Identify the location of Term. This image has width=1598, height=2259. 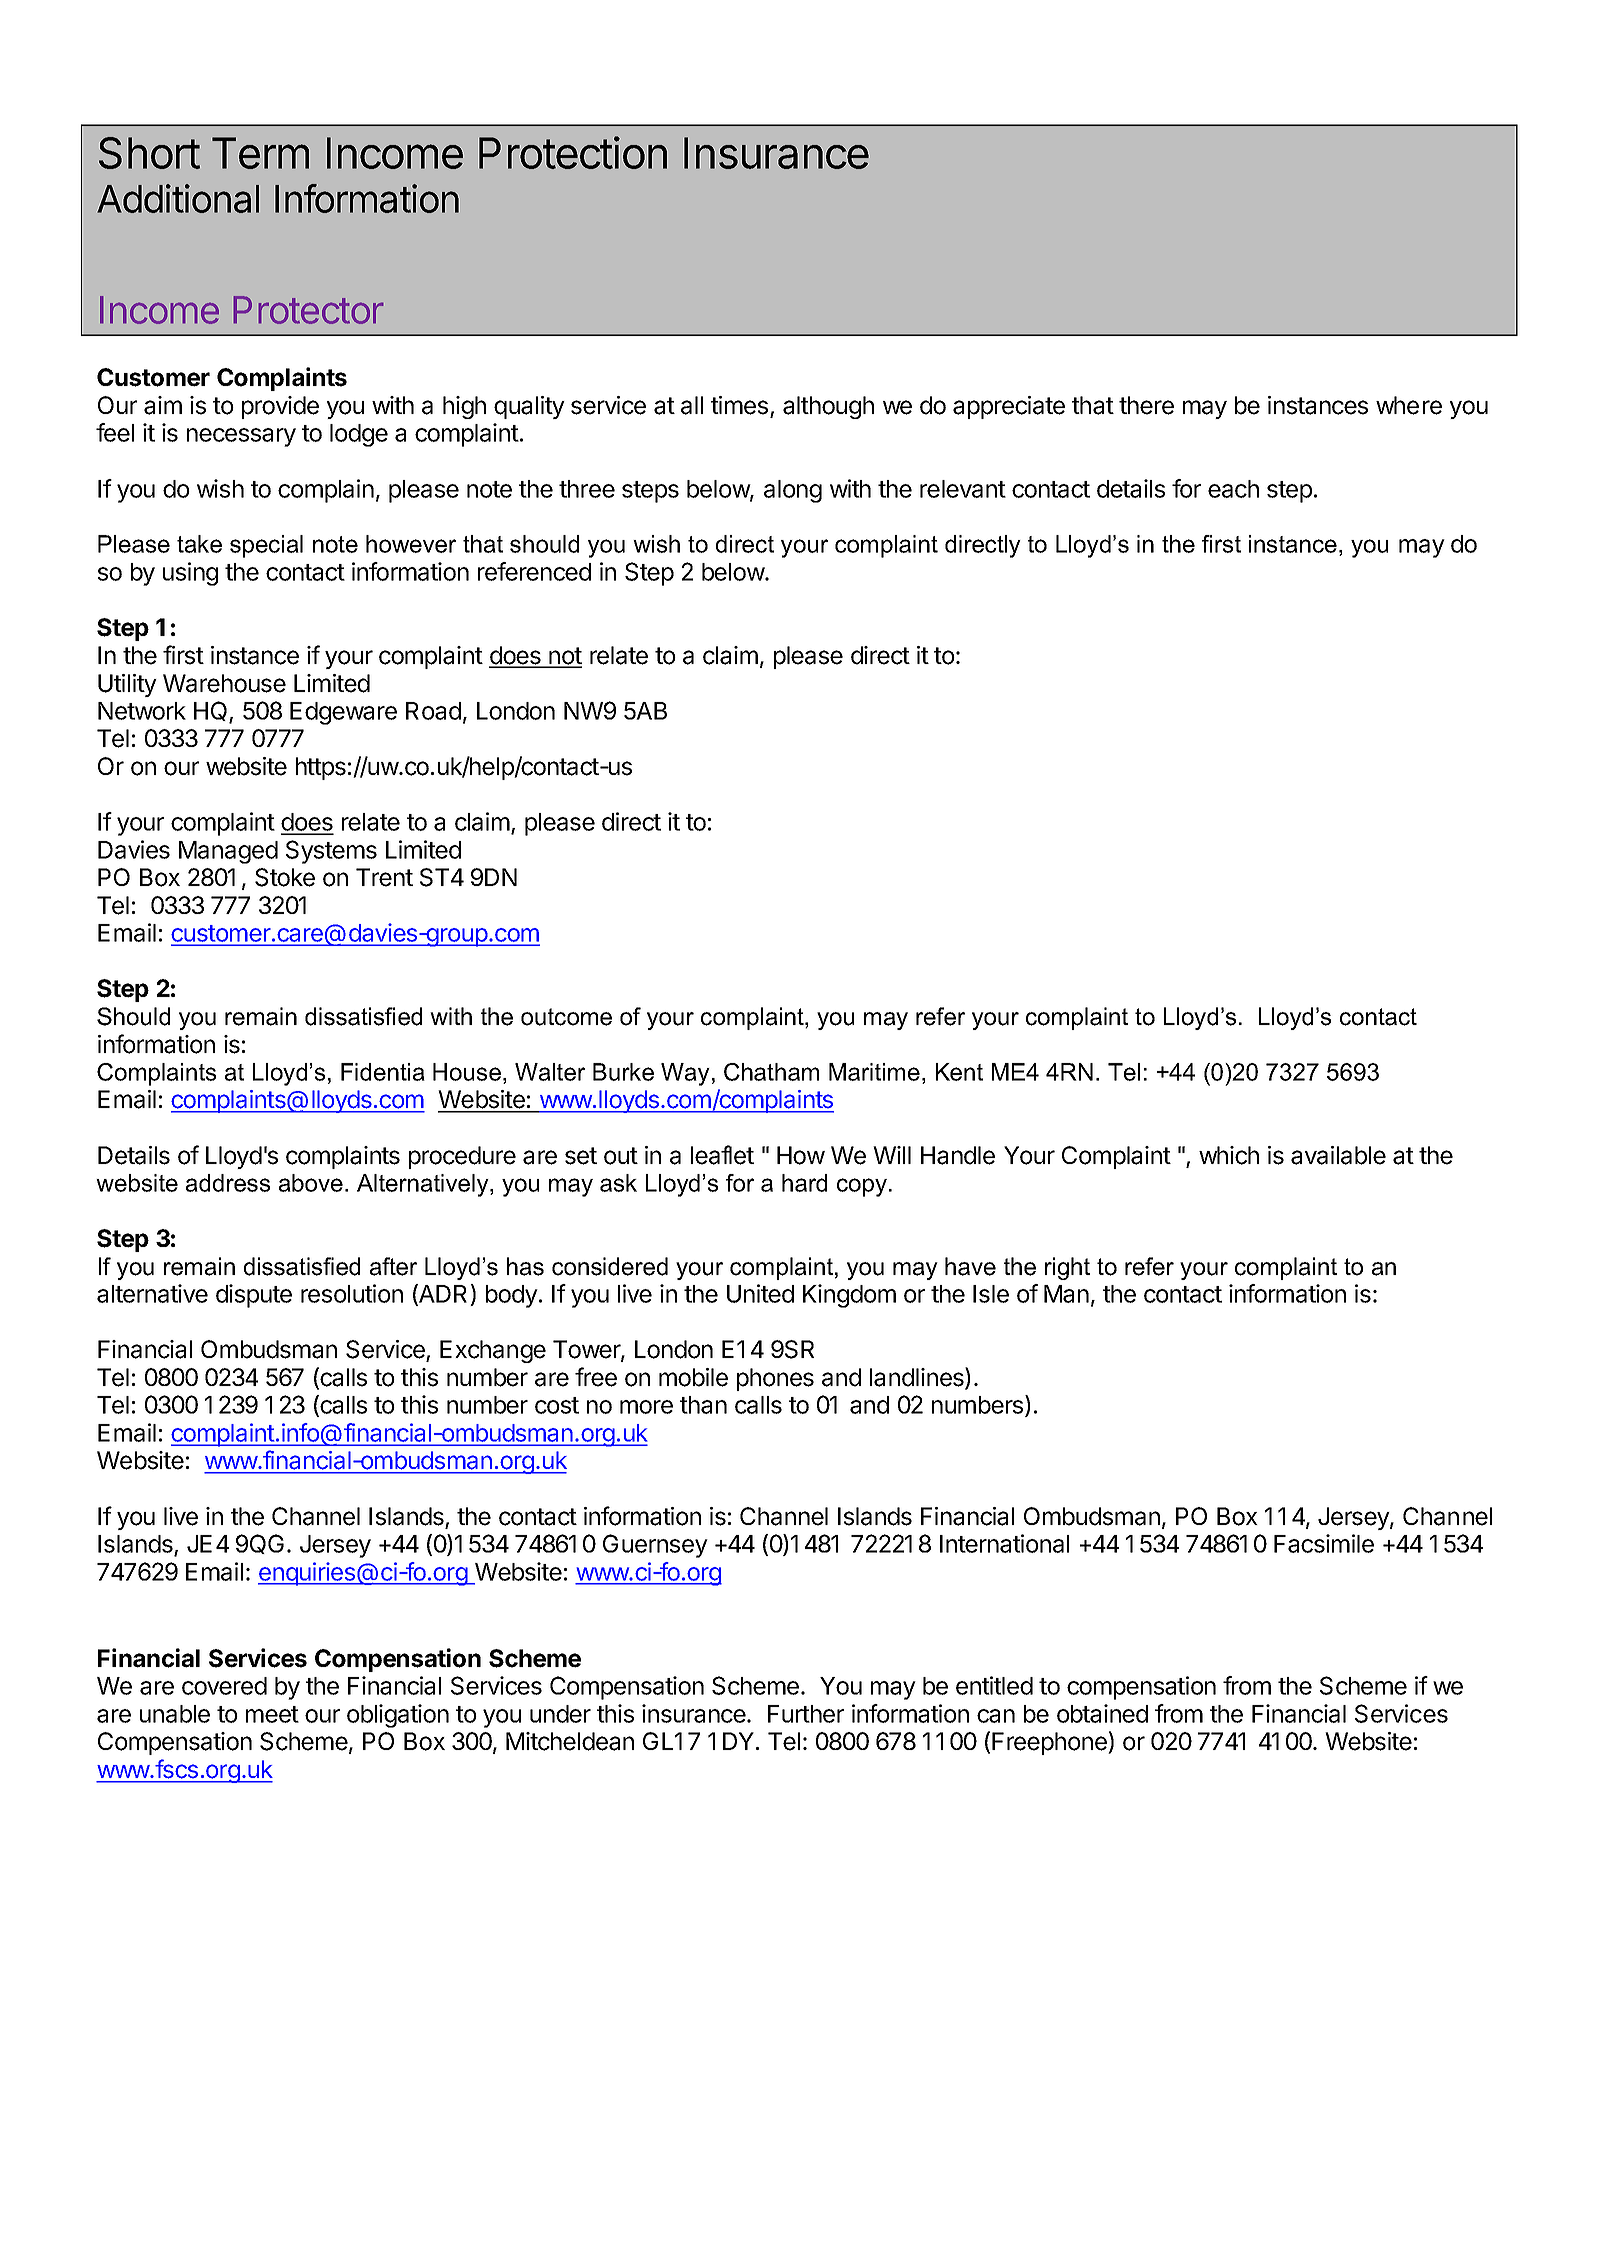
(260, 153).
